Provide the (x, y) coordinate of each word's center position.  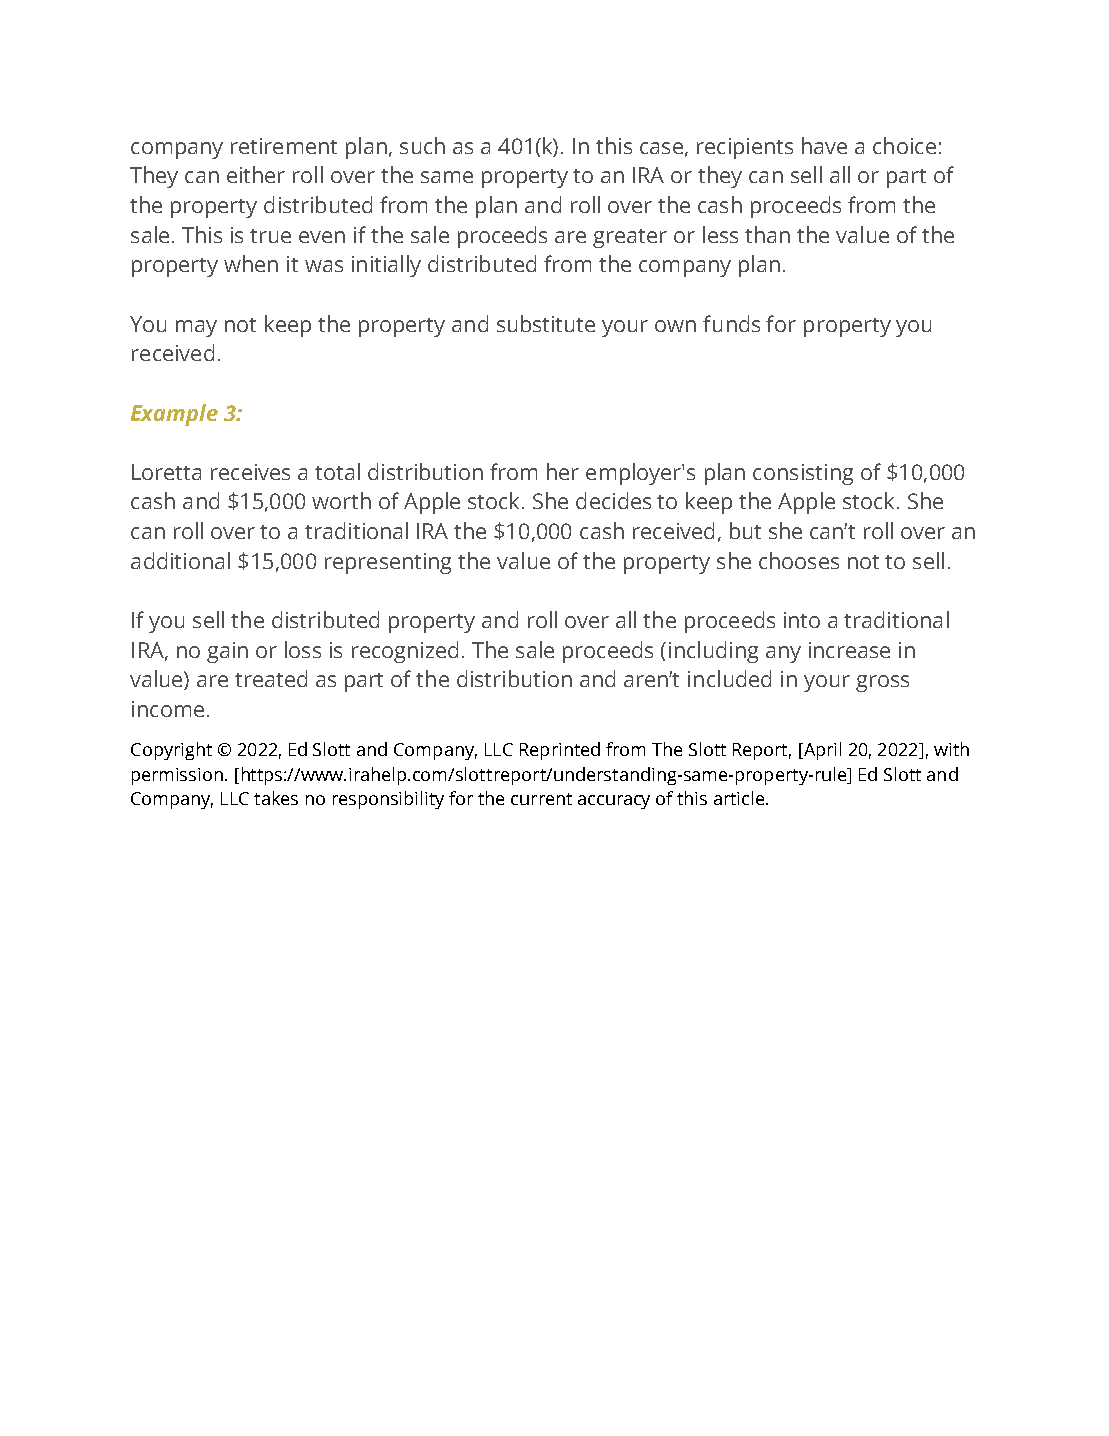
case (661, 148)
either (256, 174)
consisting (803, 474)
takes (276, 798)
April (821, 751)
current (541, 799)
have (824, 145)
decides (613, 500)
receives (250, 472)
